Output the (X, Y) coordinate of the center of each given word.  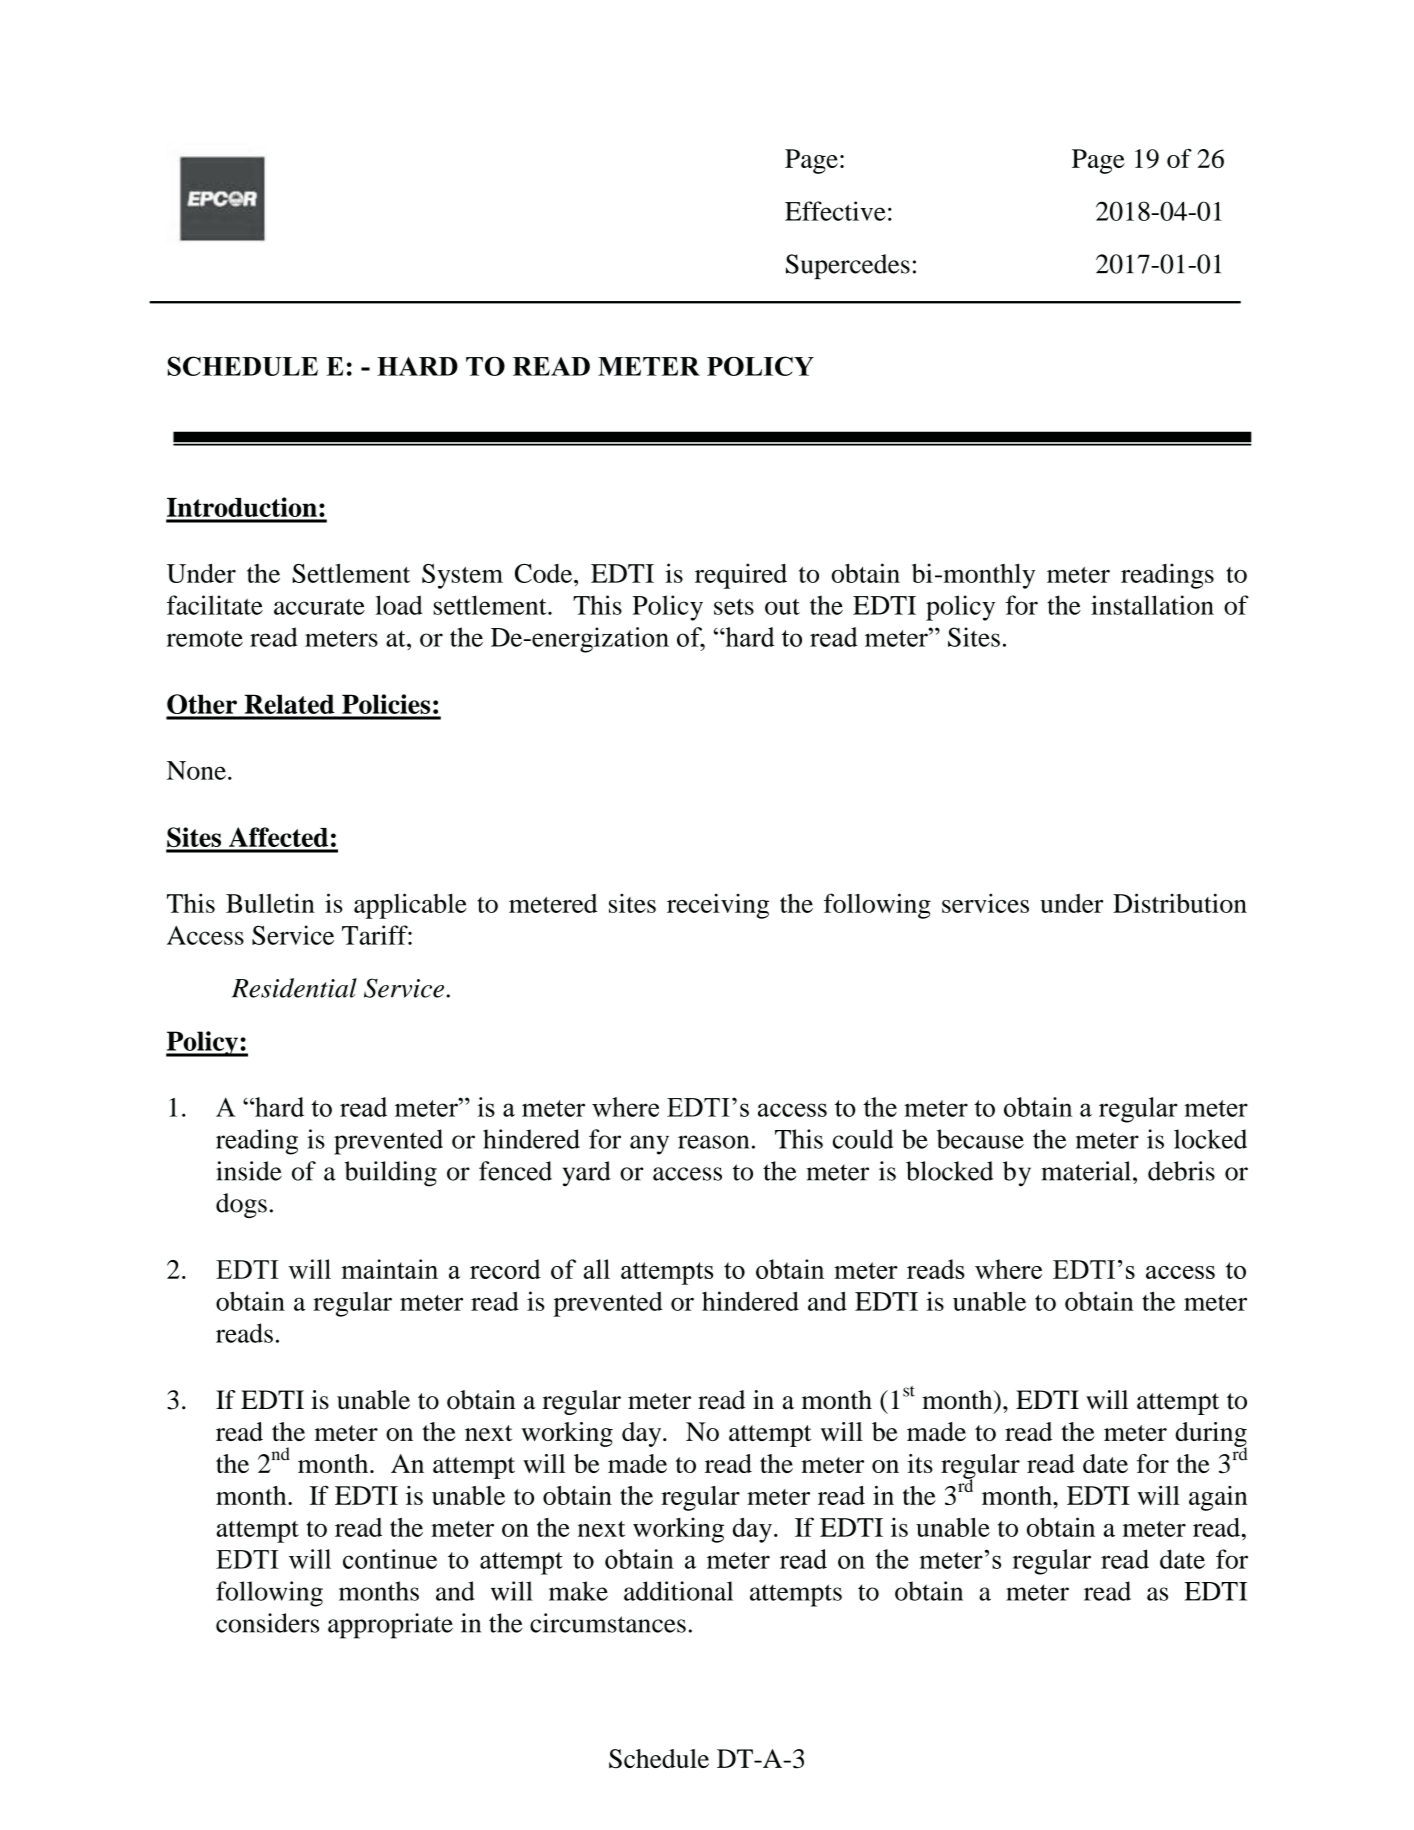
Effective (835, 211)
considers (267, 1623)
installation (1152, 605)
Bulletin (270, 903)
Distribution (1180, 903)
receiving (718, 906)
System (462, 576)
